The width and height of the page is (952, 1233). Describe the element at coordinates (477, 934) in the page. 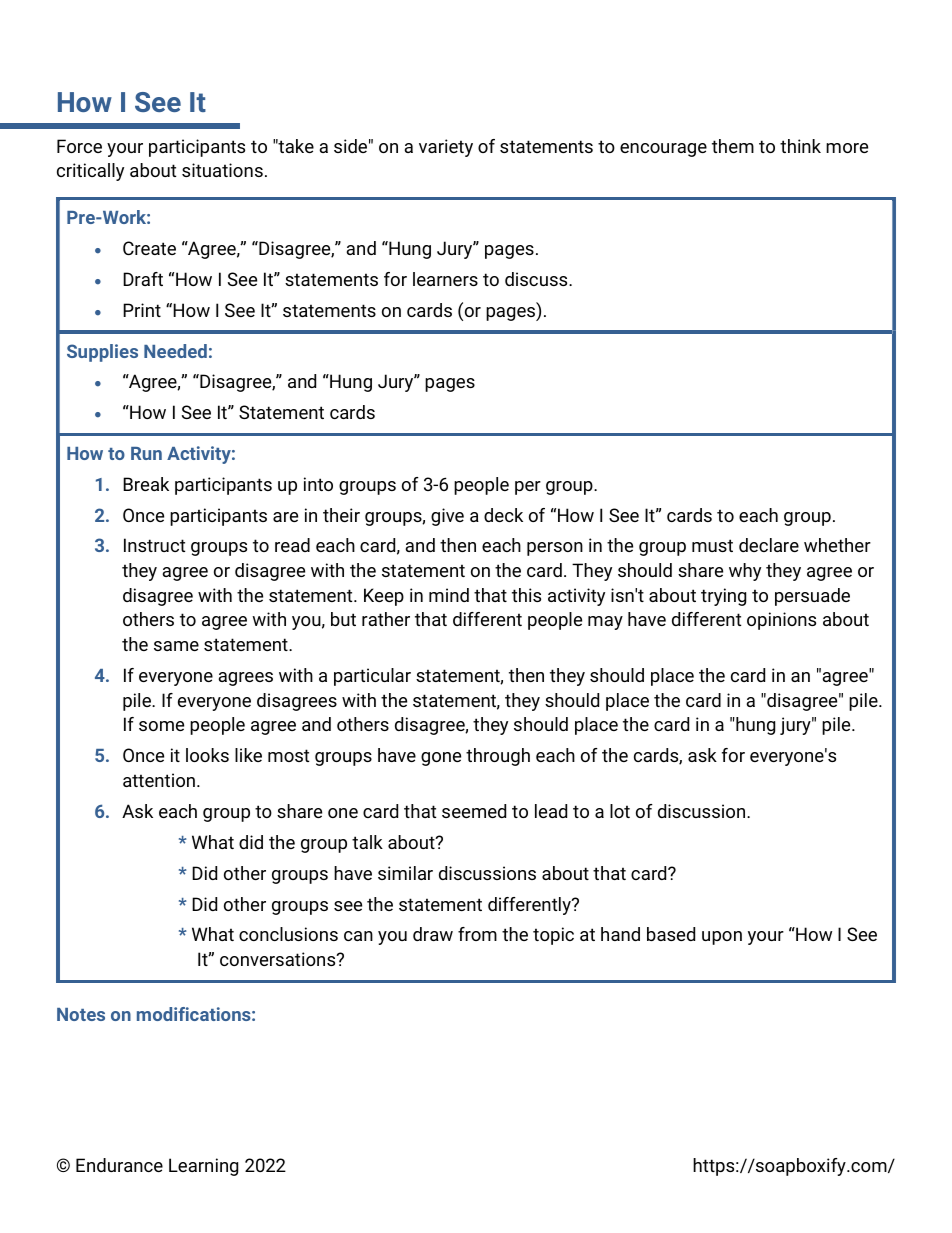

I see `from` at that location.
